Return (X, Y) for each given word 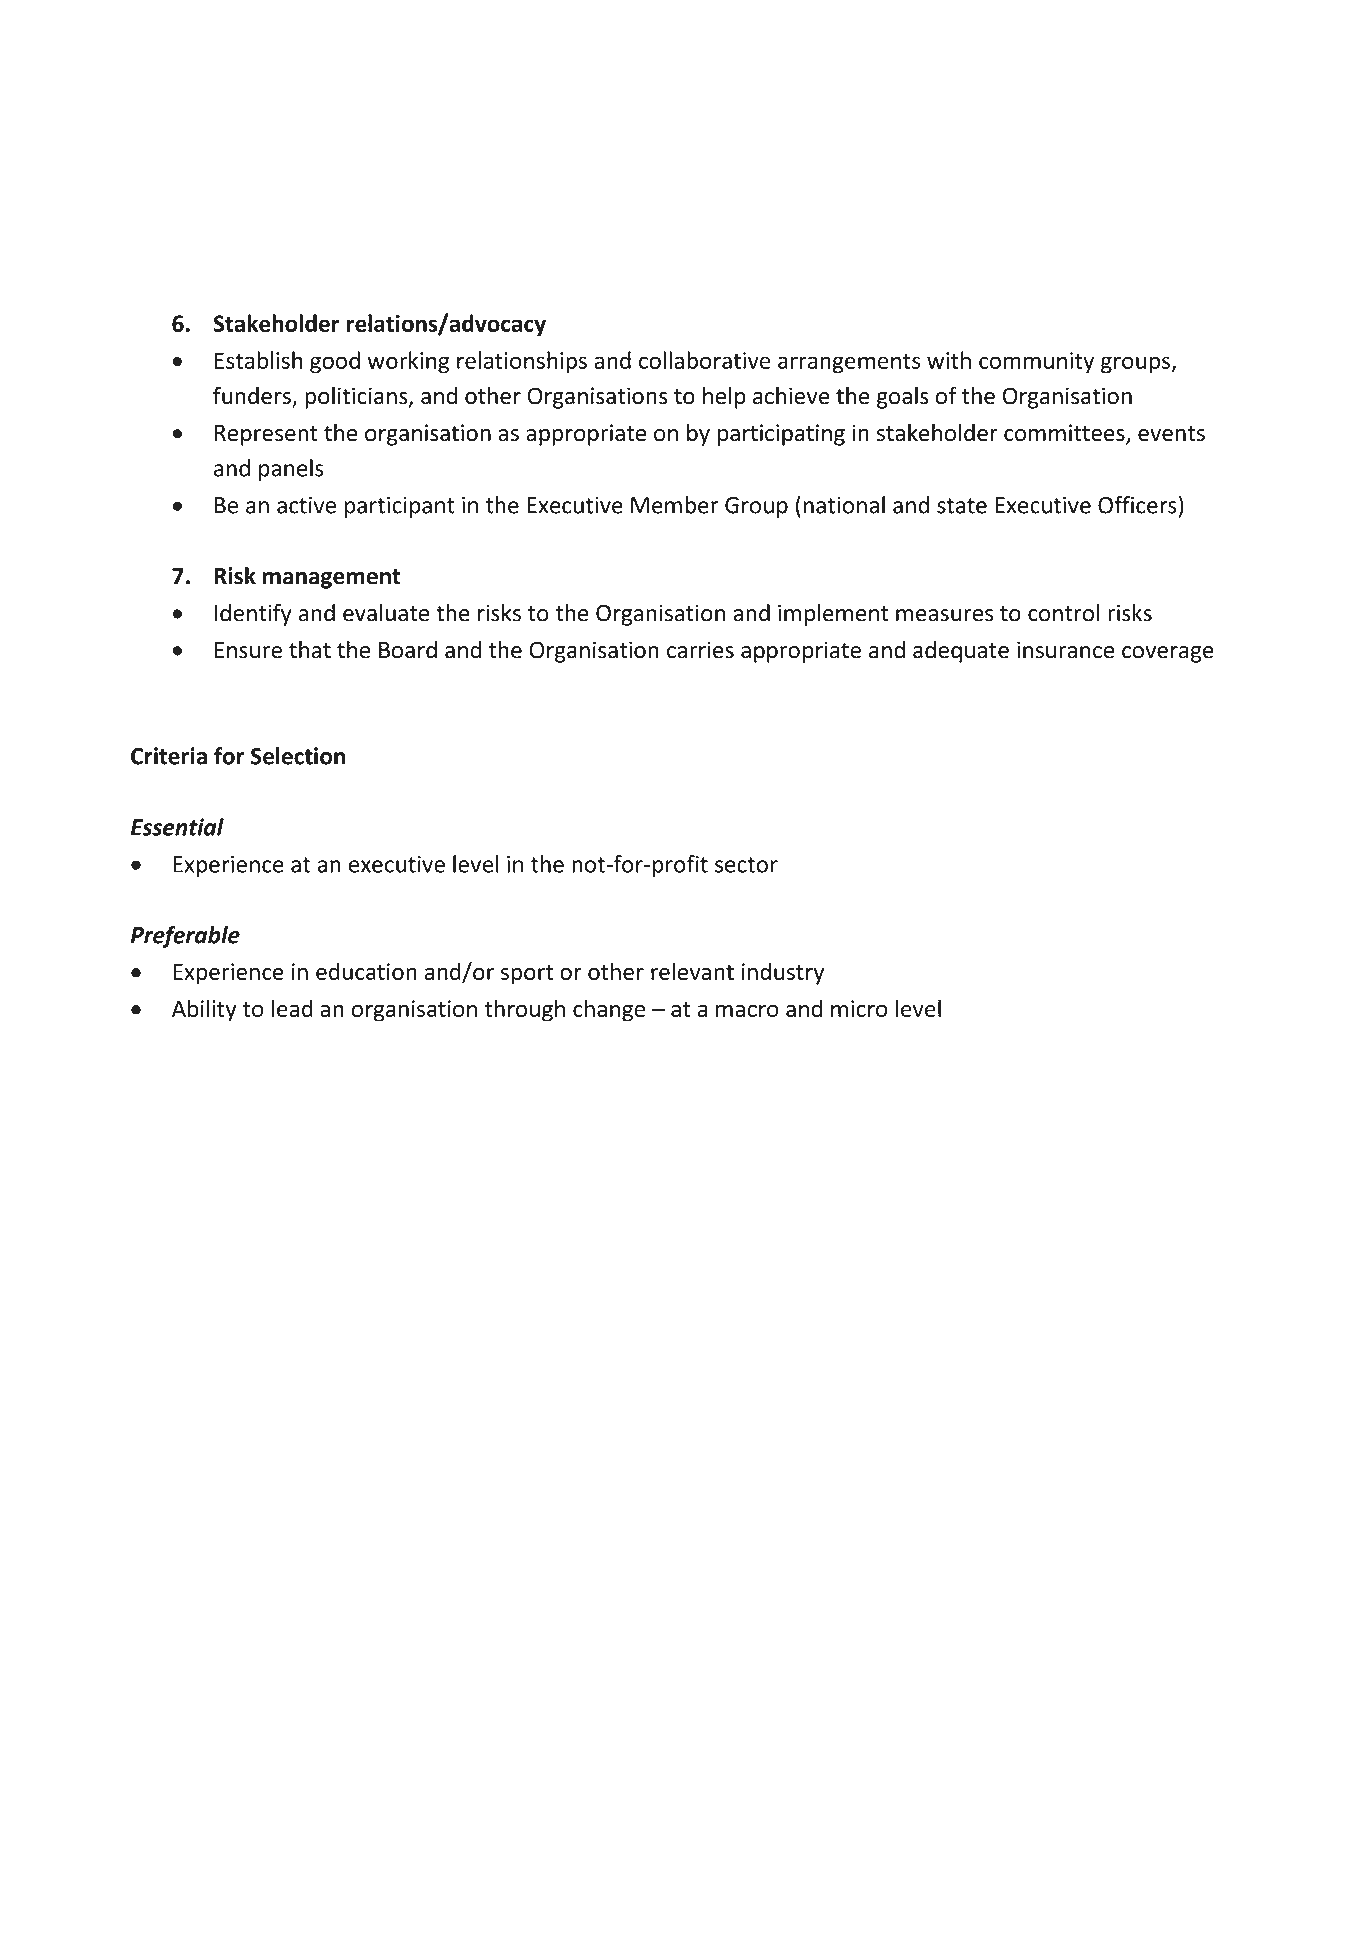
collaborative (705, 360)
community (1036, 363)
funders (253, 396)
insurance (1065, 650)
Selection (298, 756)
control (1064, 613)
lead (292, 1008)
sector (746, 865)
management (332, 579)
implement (833, 615)
